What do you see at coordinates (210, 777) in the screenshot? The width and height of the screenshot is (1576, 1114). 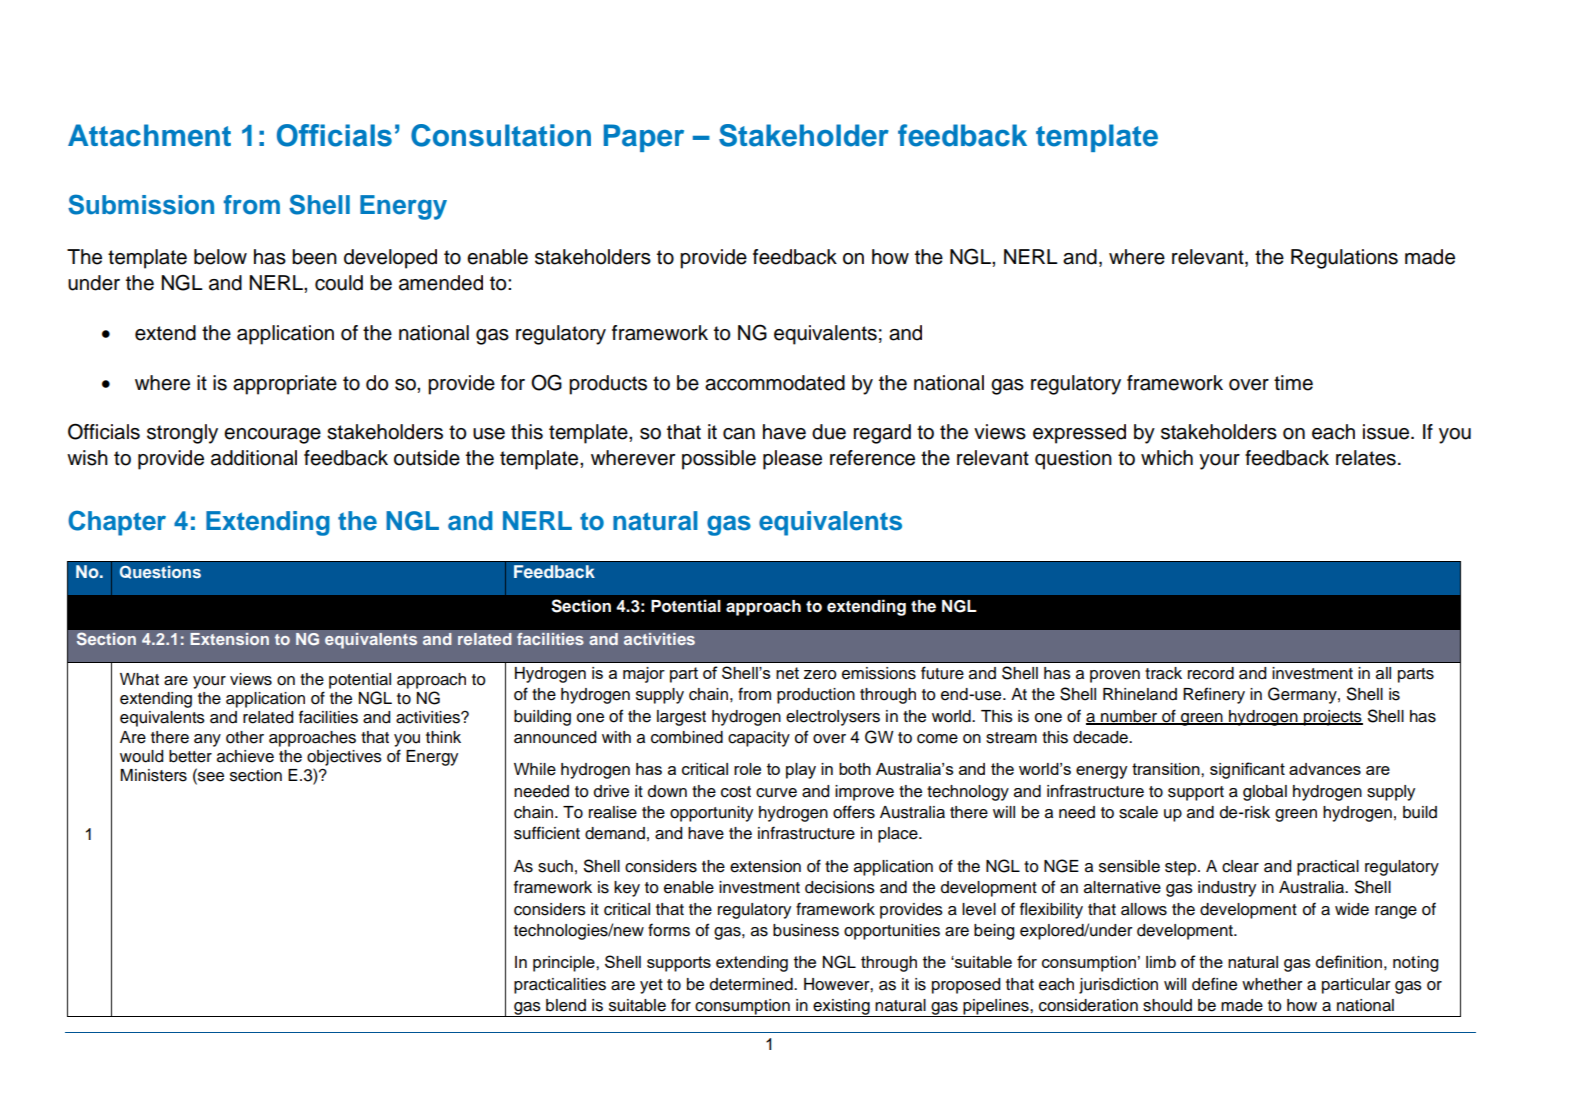 I see `see` at bounding box center [210, 777].
